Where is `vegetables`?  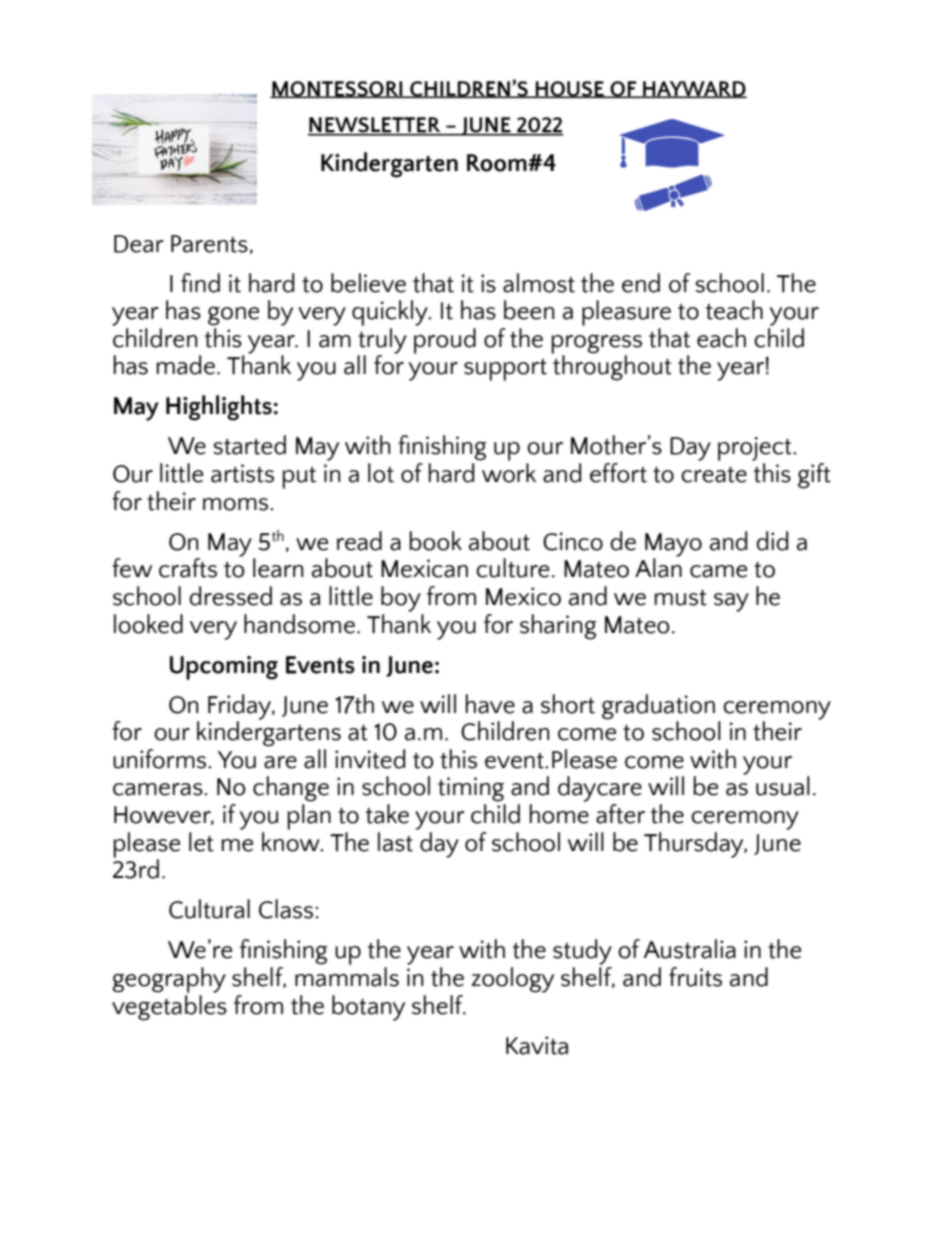
vegetables is located at coordinates (169, 1006).
